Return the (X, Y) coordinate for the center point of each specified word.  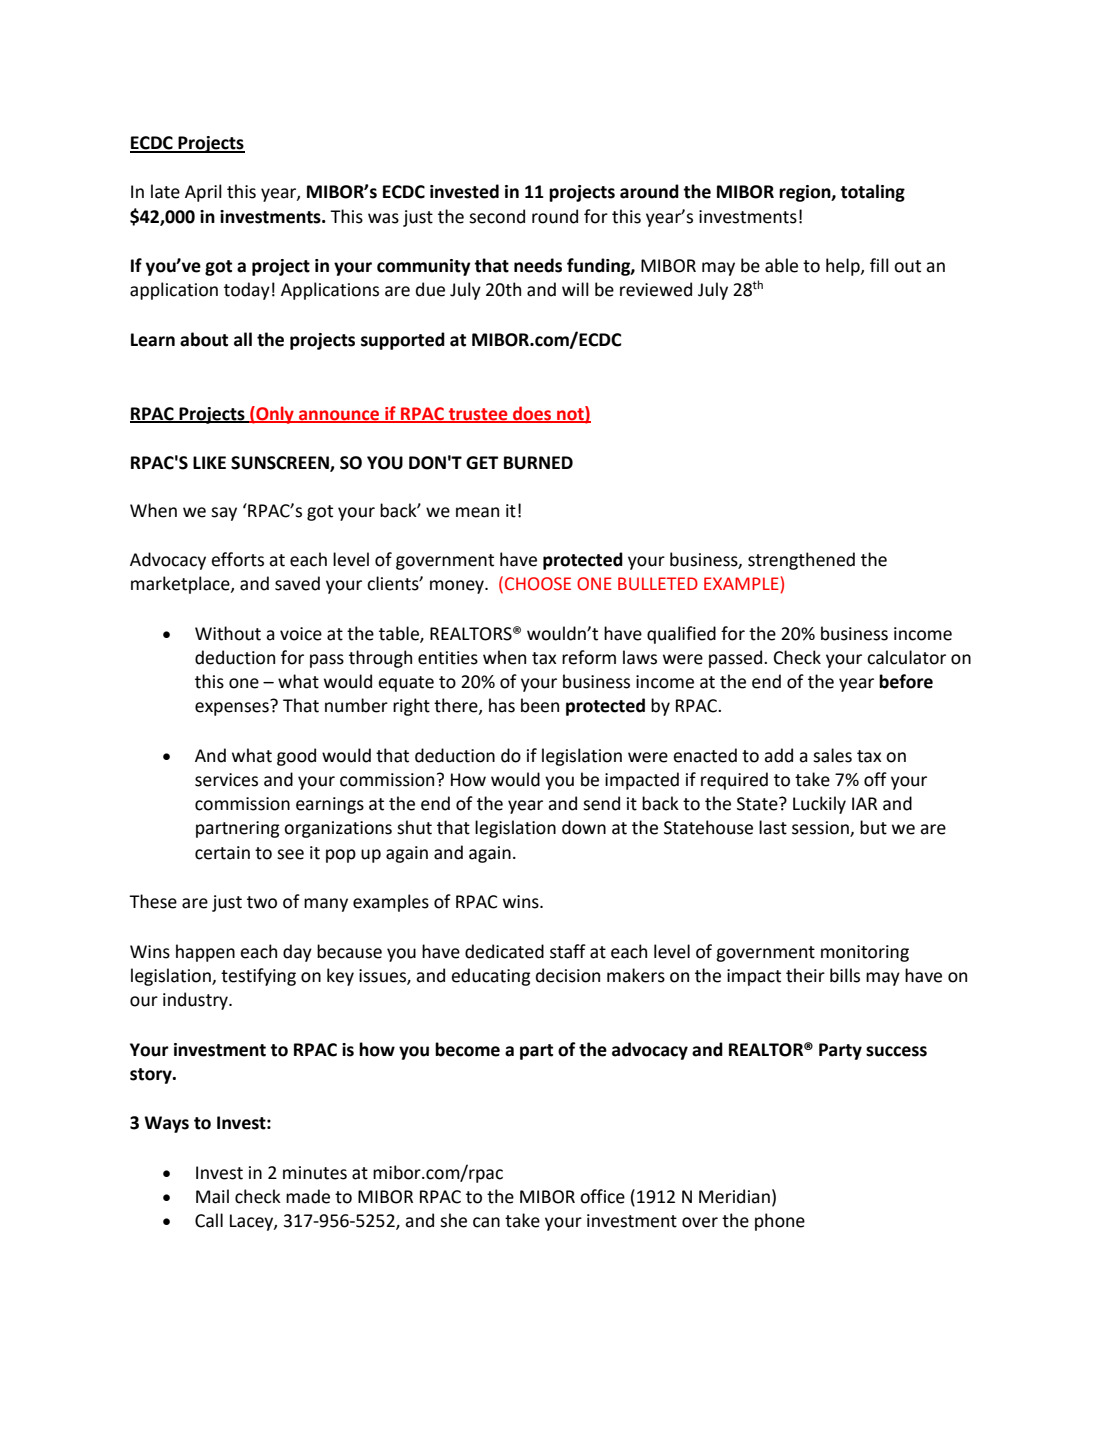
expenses (233, 708)
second (497, 216)
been (540, 705)
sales (832, 755)
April (203, 193)
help (844, 267)
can (486, 1222)
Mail (212, 1196)
